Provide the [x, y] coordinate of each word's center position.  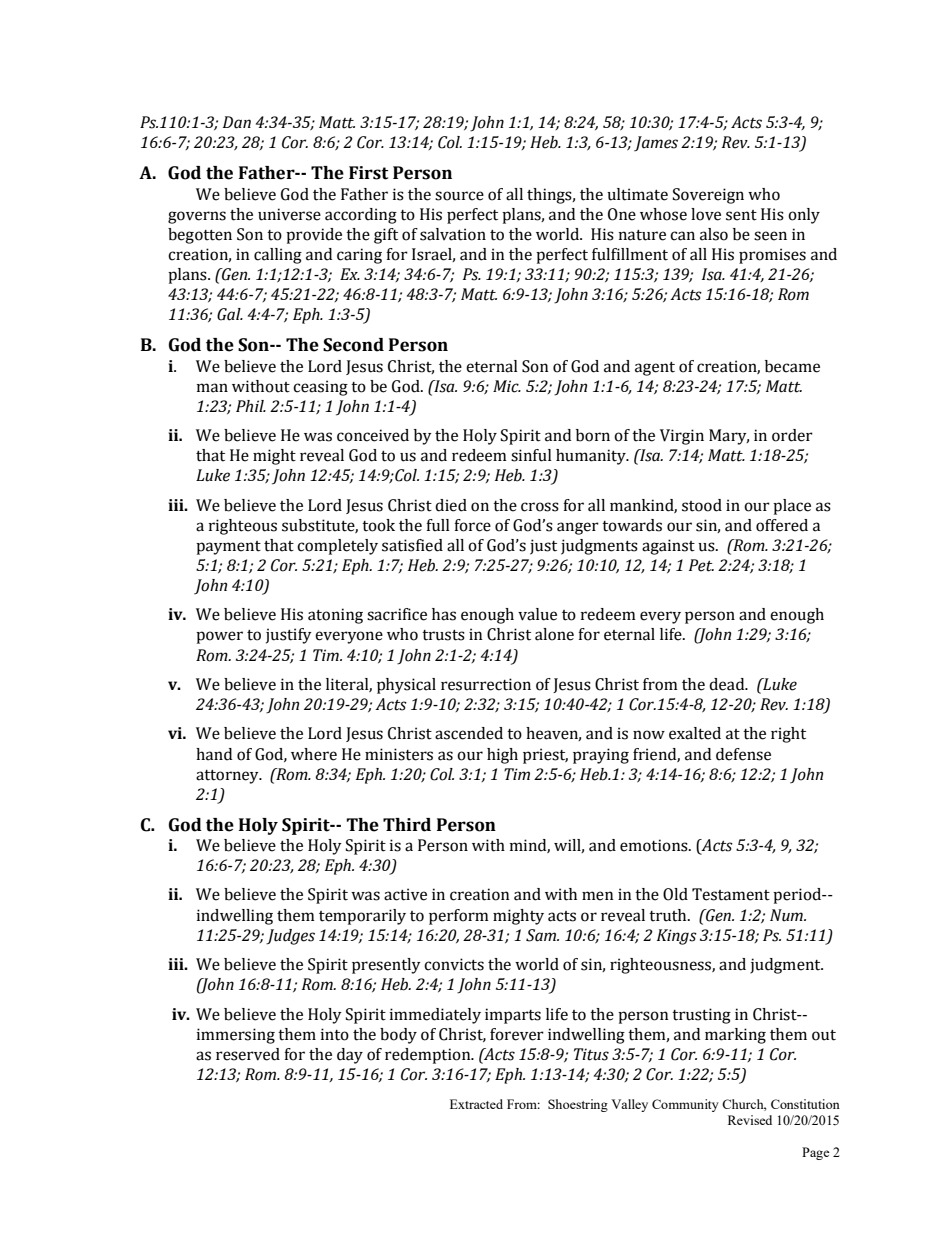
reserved [248, 1054]
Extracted [476, 1104]
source [459, 196]
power [219, 637]
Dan [237, 122]
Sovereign [708, 196]
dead [728, 684]
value [537, 614]
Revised [750, 1120]
